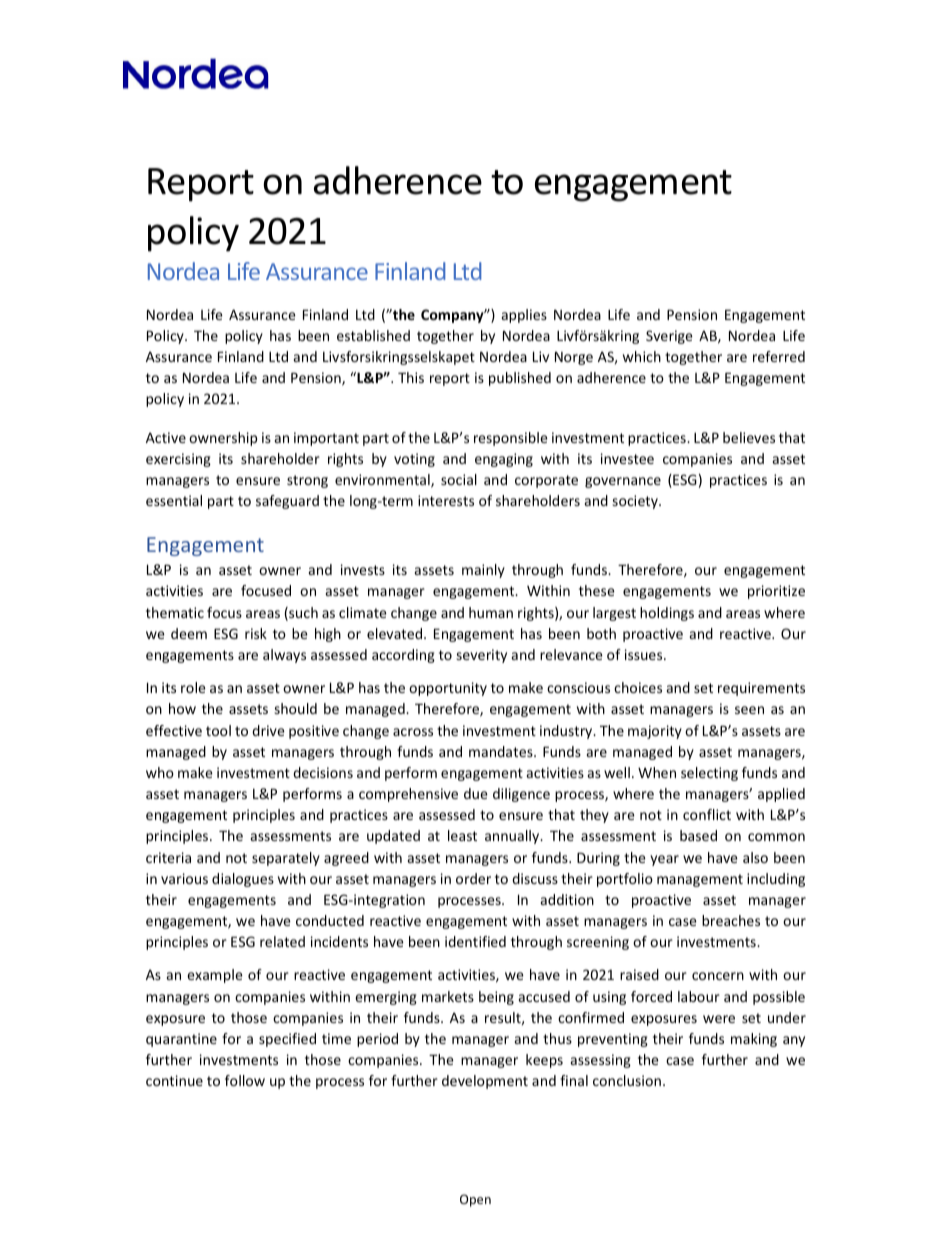  Describe the element at coordinates (256, 633) in the page. I see `risk` at that location.
